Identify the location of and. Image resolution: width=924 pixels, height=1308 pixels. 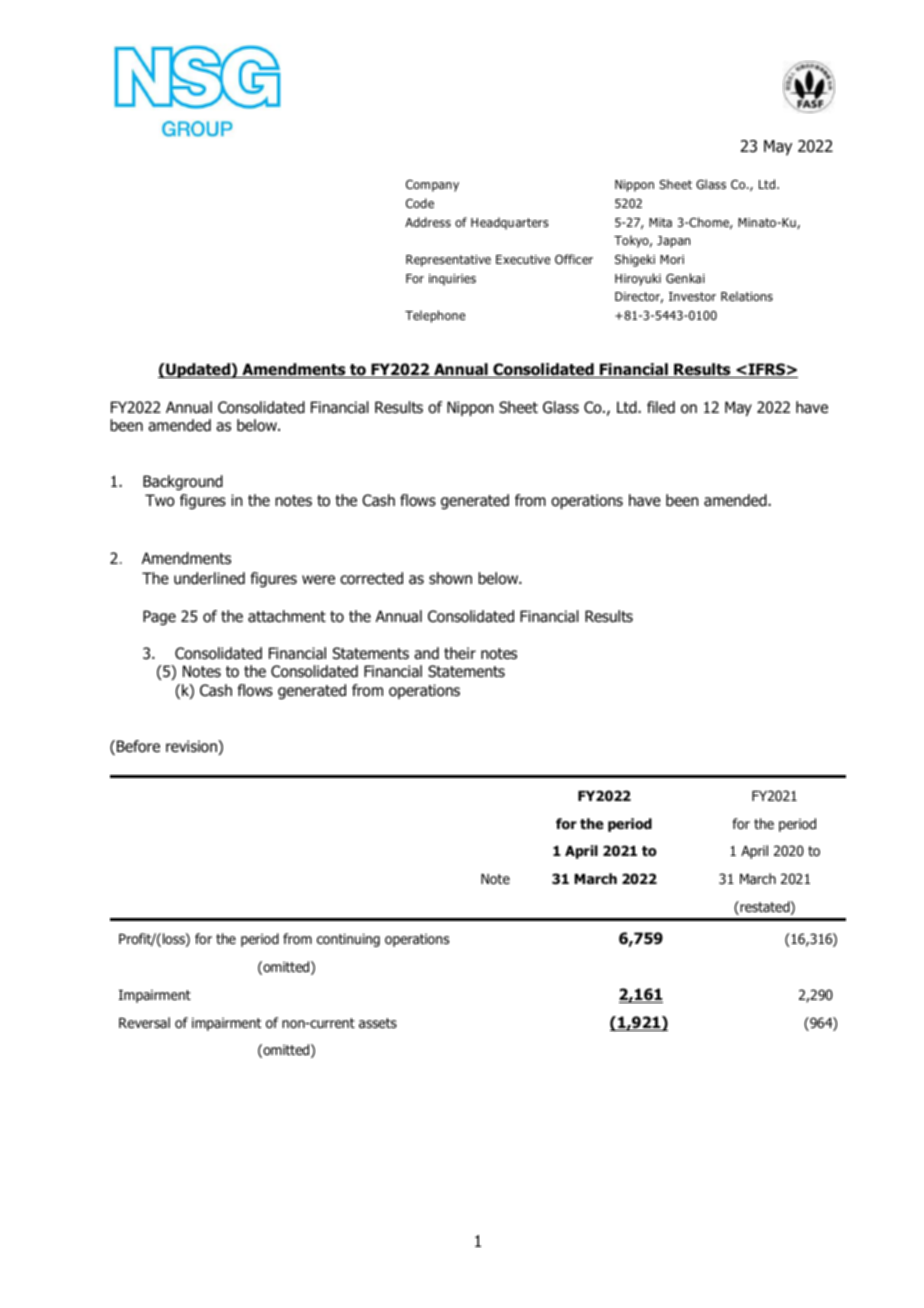
(426, 653).
